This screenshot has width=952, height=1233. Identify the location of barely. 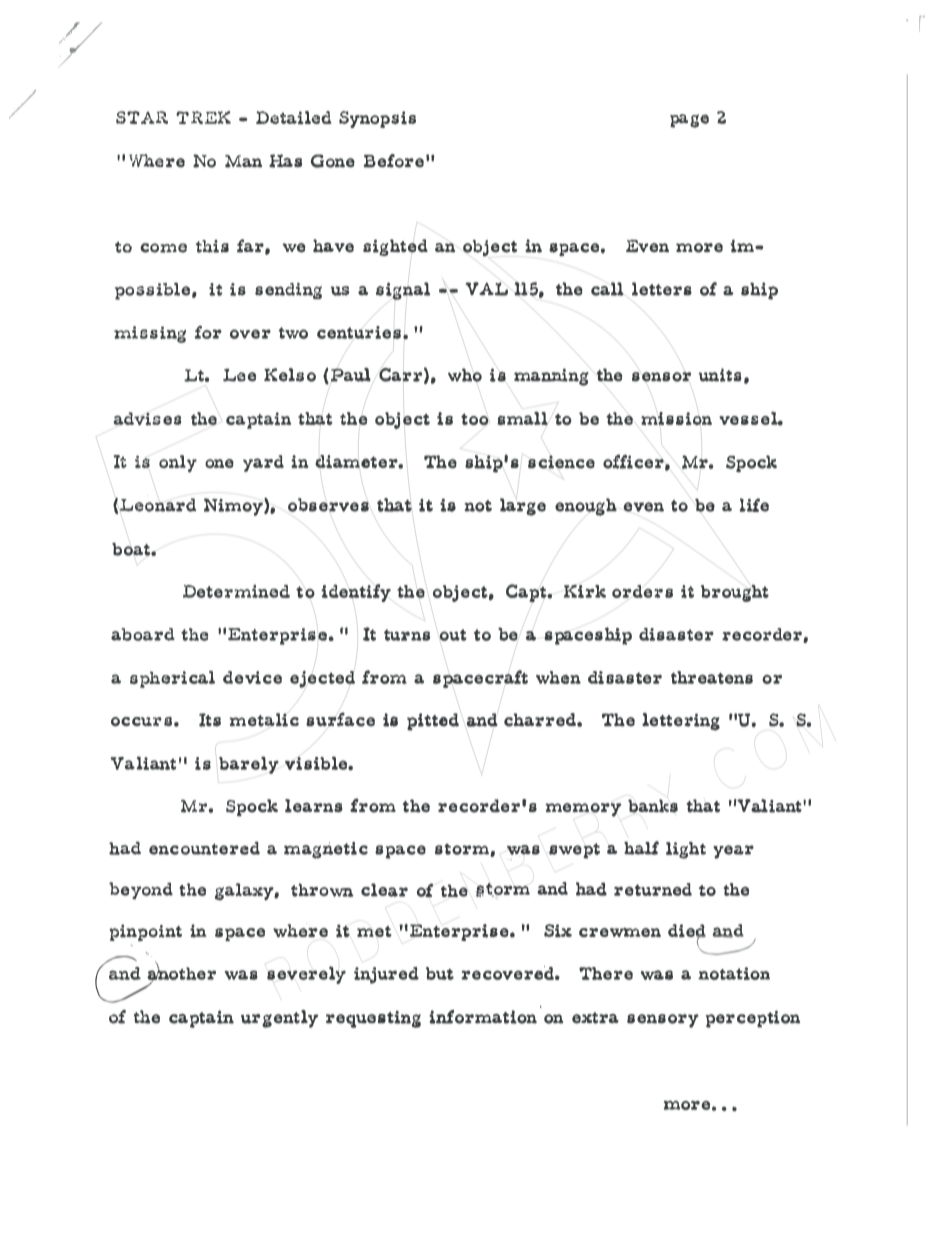
(249, 765).
